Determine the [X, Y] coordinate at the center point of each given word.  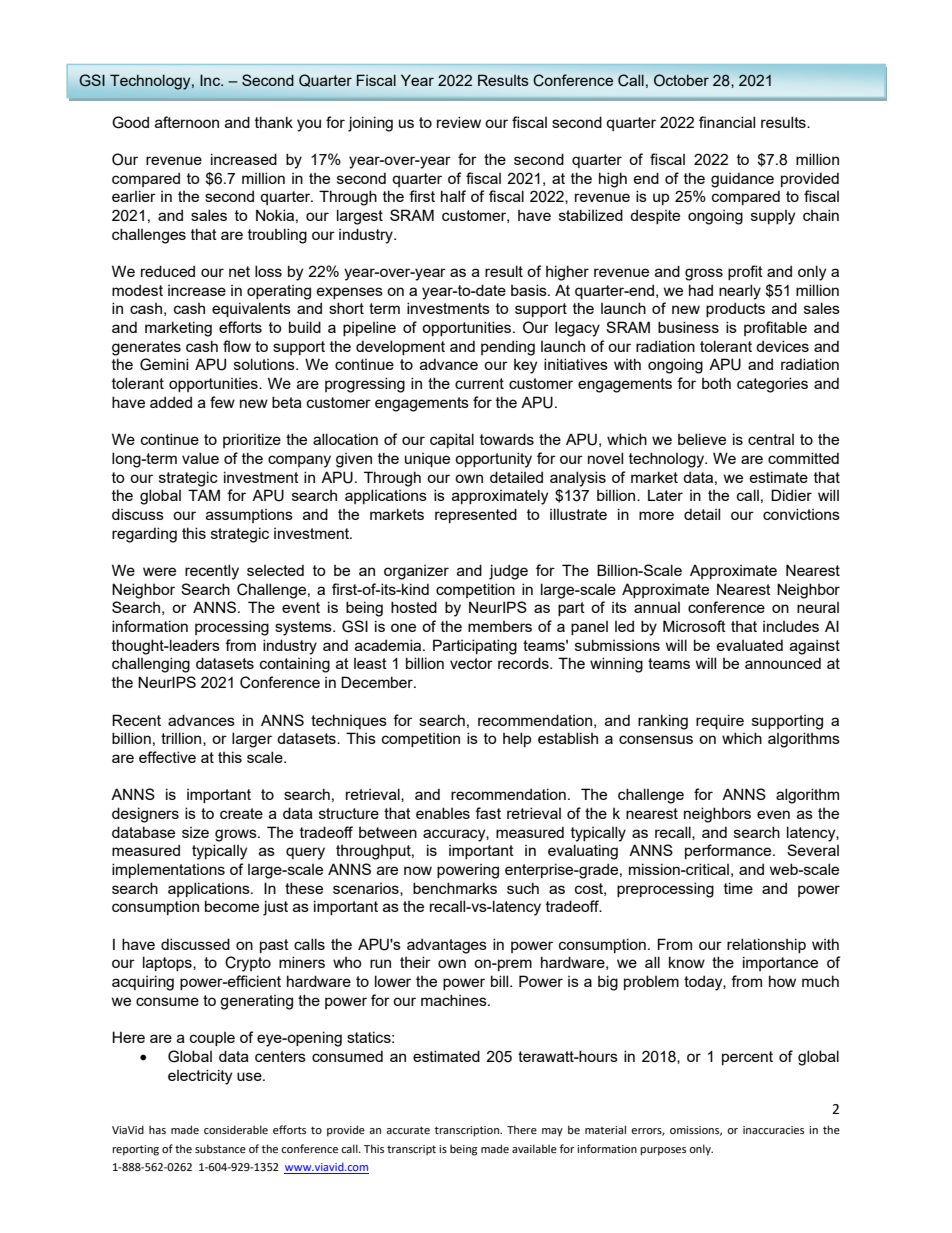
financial [727, 122]
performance [729, 851]
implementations [168, 870]
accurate [408, 1130]
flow [237, 346]
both [716, 383]
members [500, 626]
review [459, 122]
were [159, 571]
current [479, 383]
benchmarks [455, 888]
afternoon [187, 122]
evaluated [750, 645]
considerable [236, 1129]
